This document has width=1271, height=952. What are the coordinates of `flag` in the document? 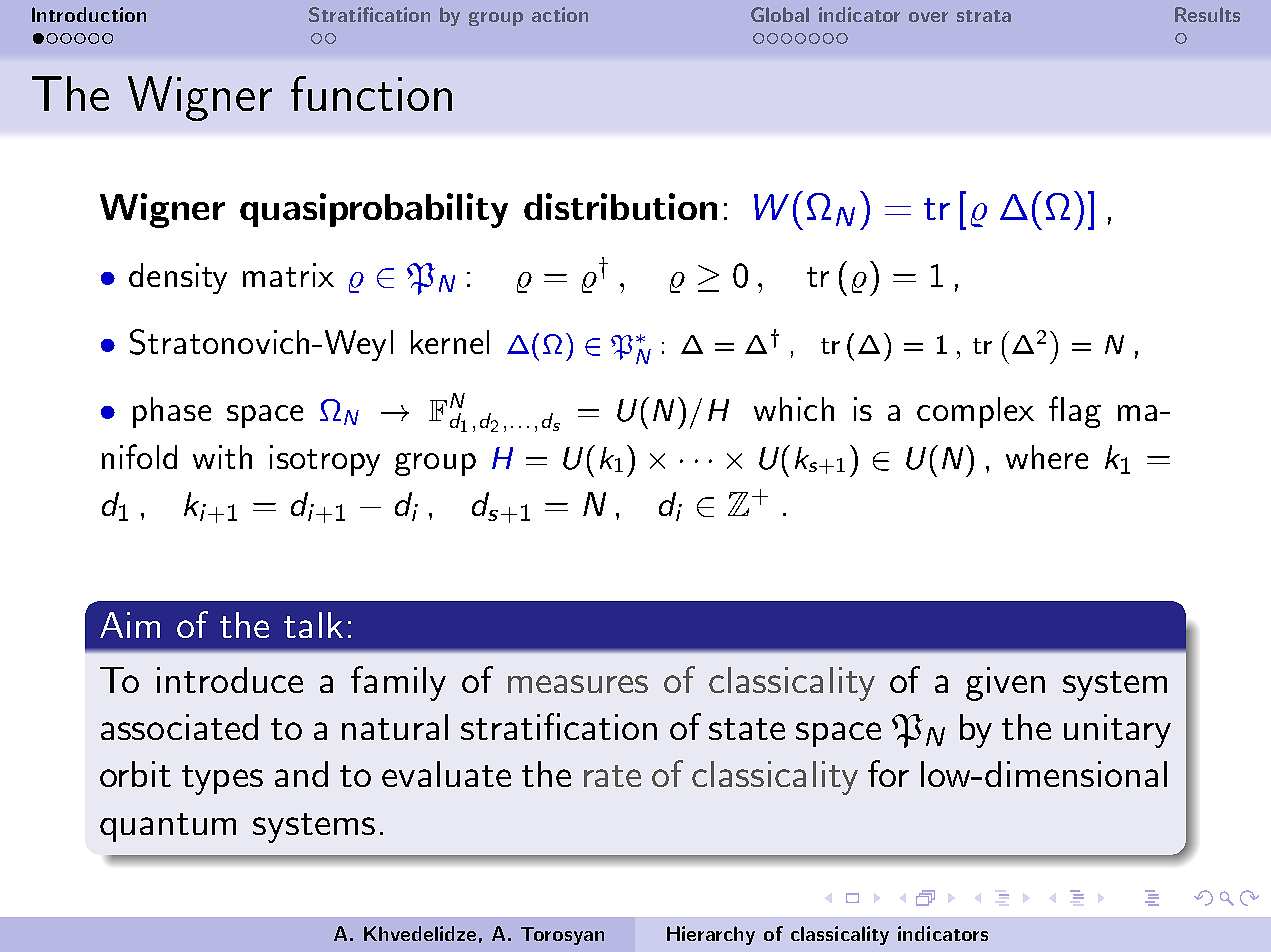 It's located at (1075, 412).
